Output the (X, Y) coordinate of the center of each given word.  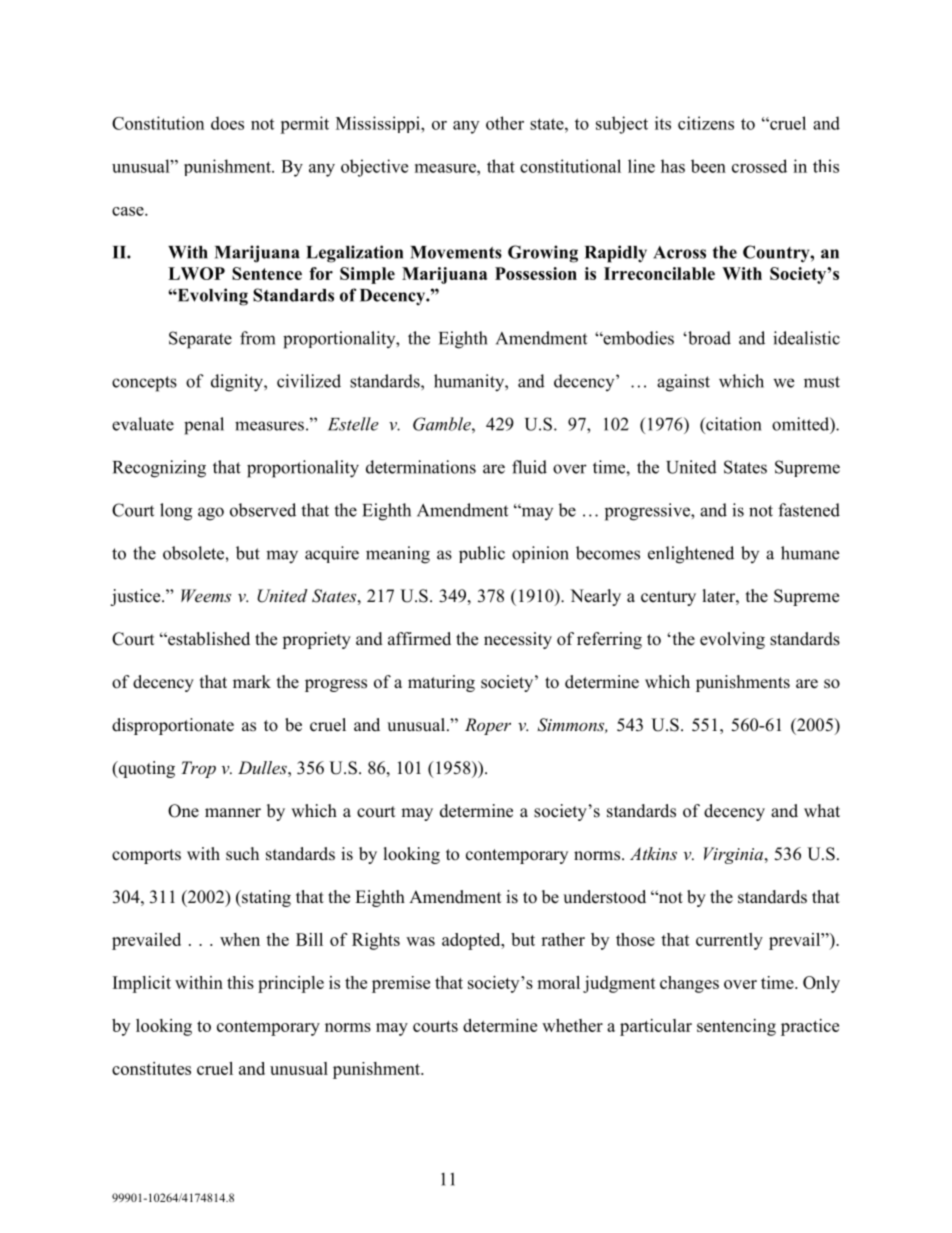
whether (572, 1025)
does (227, 123)
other (505, 123)
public (482, 554)
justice (136, 597)
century (668, 598)
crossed (759, 166)
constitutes (151, 1068)
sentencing (736, 1027)
